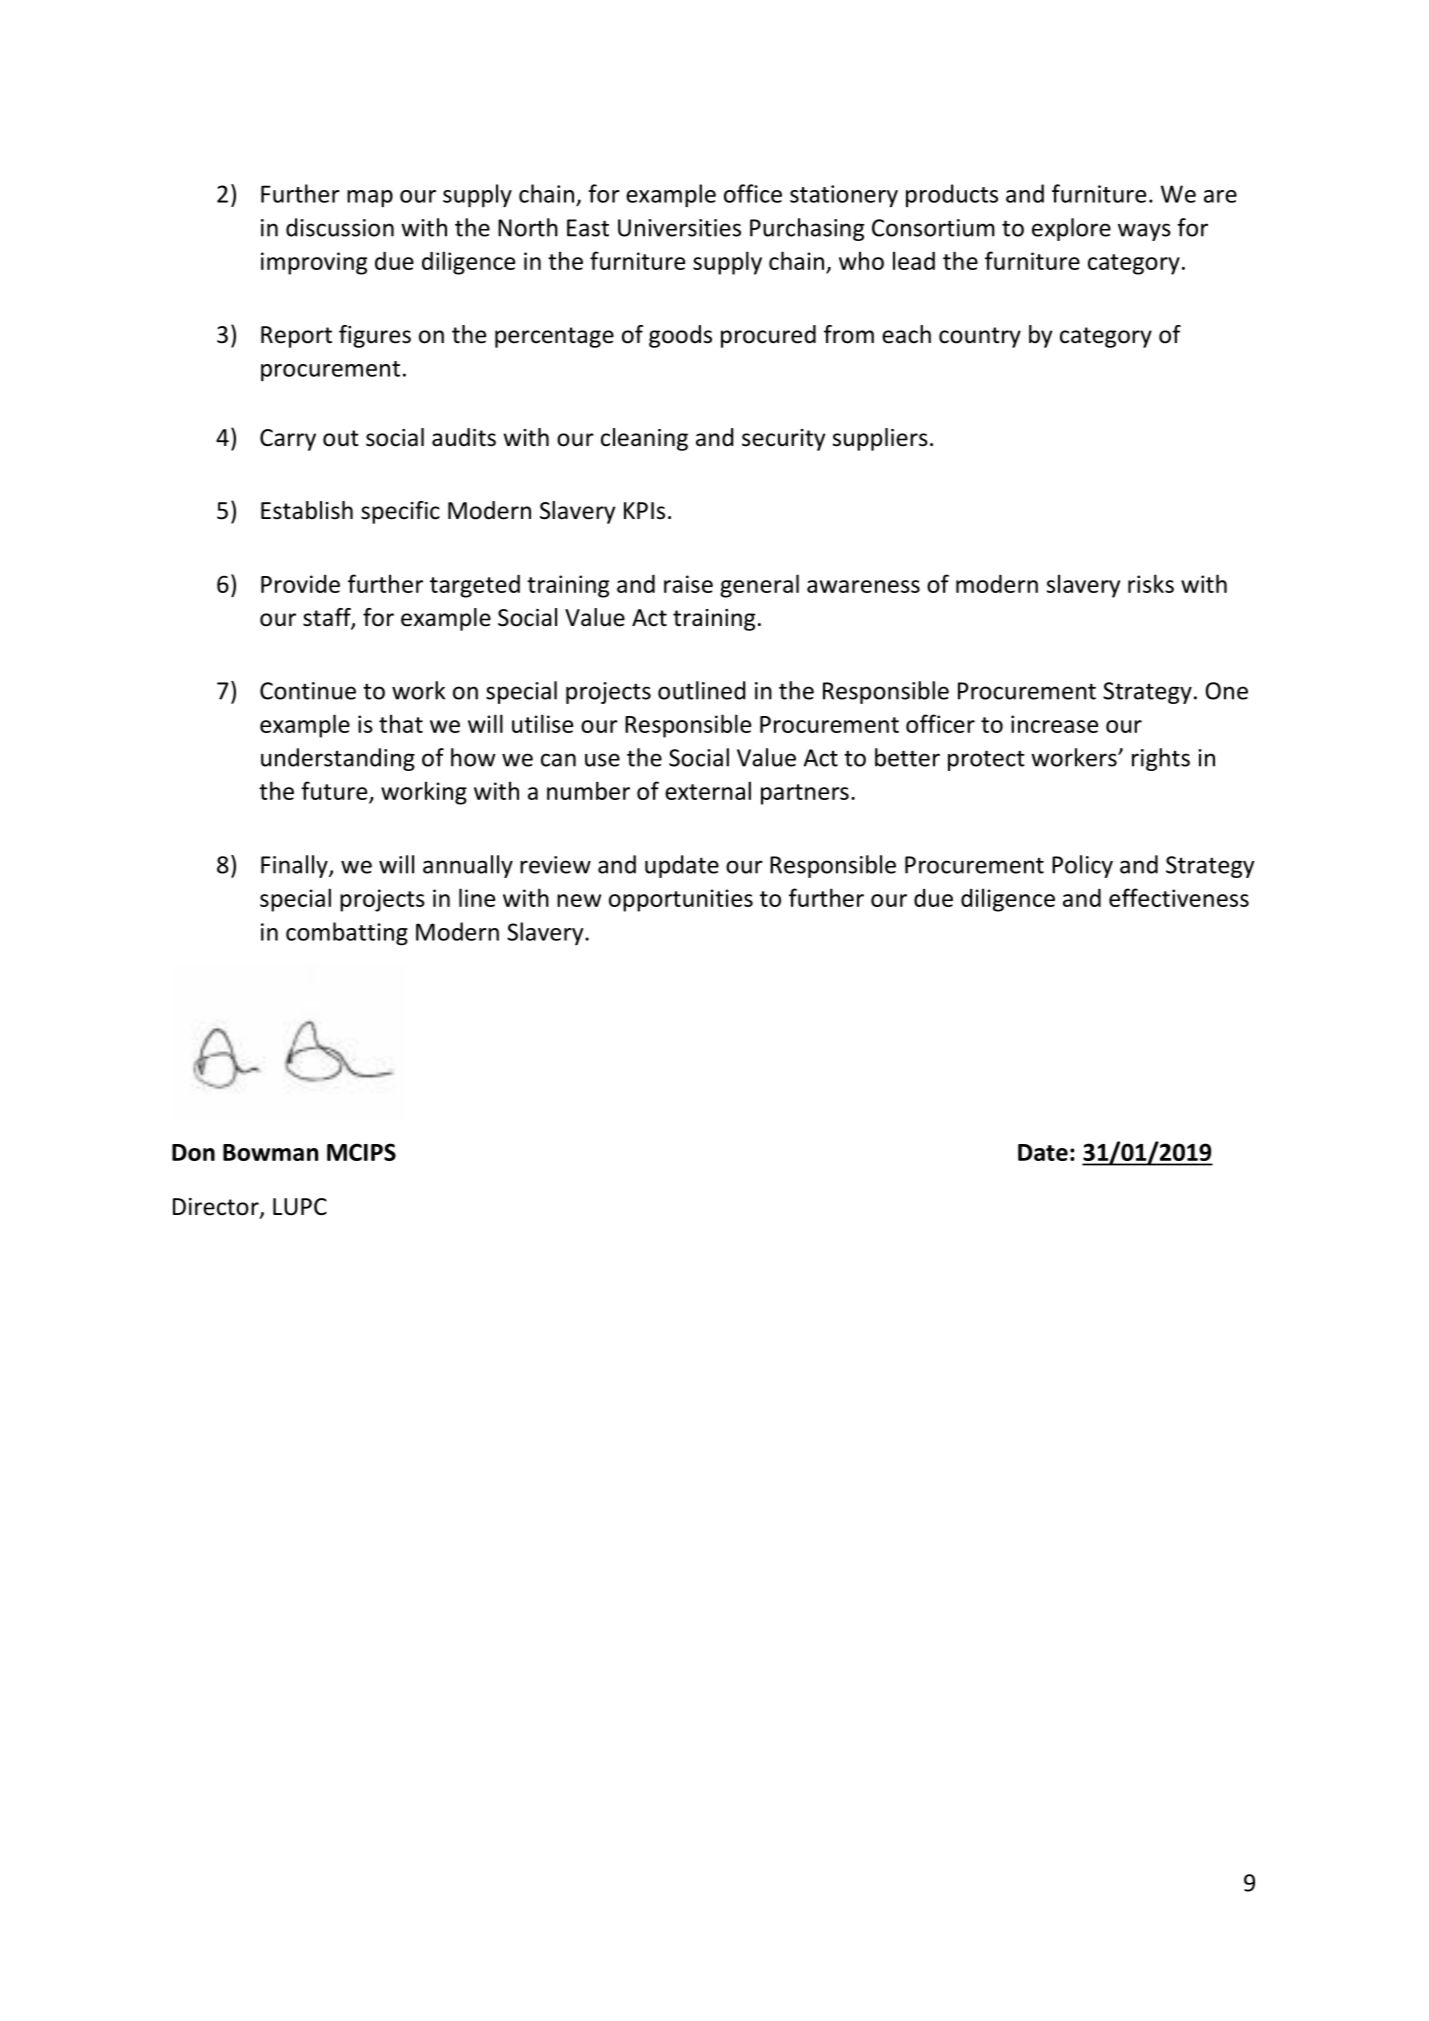  Describe the element at coordinates (1179, 897) in the screenshot. I see `effectiveness` at that location.
